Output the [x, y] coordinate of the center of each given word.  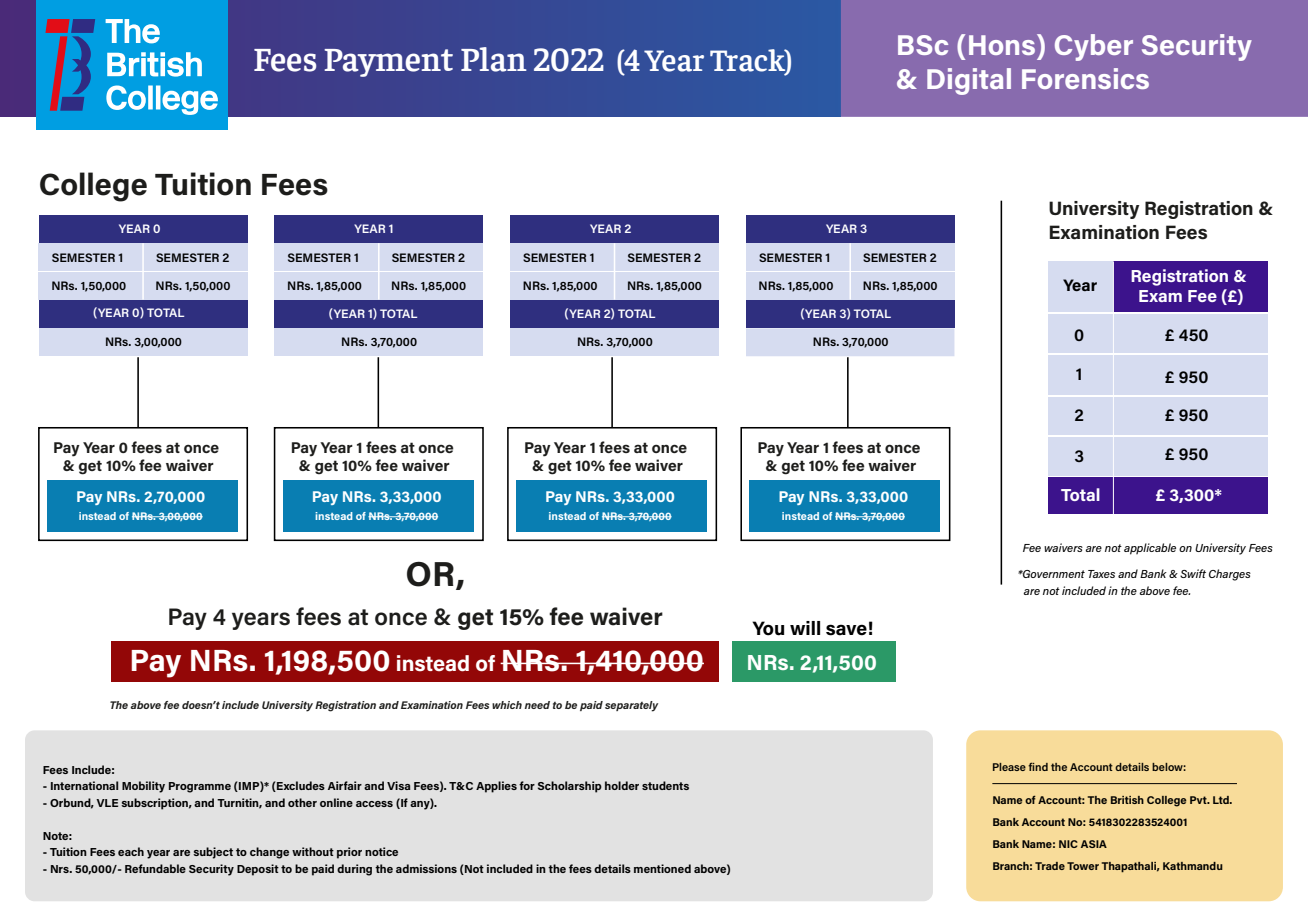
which [507, 705]
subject [213, 853]
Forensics [1085, 78]
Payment [388, 63]
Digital [969, 81]
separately [631, 706]
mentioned [662, 868]
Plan [494, 59]
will [805, 628]
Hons [1002, 45]
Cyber [1094, 47]
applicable [1150, 549]
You [768, 628]
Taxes [1101, 574]
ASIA [1094, 844]
